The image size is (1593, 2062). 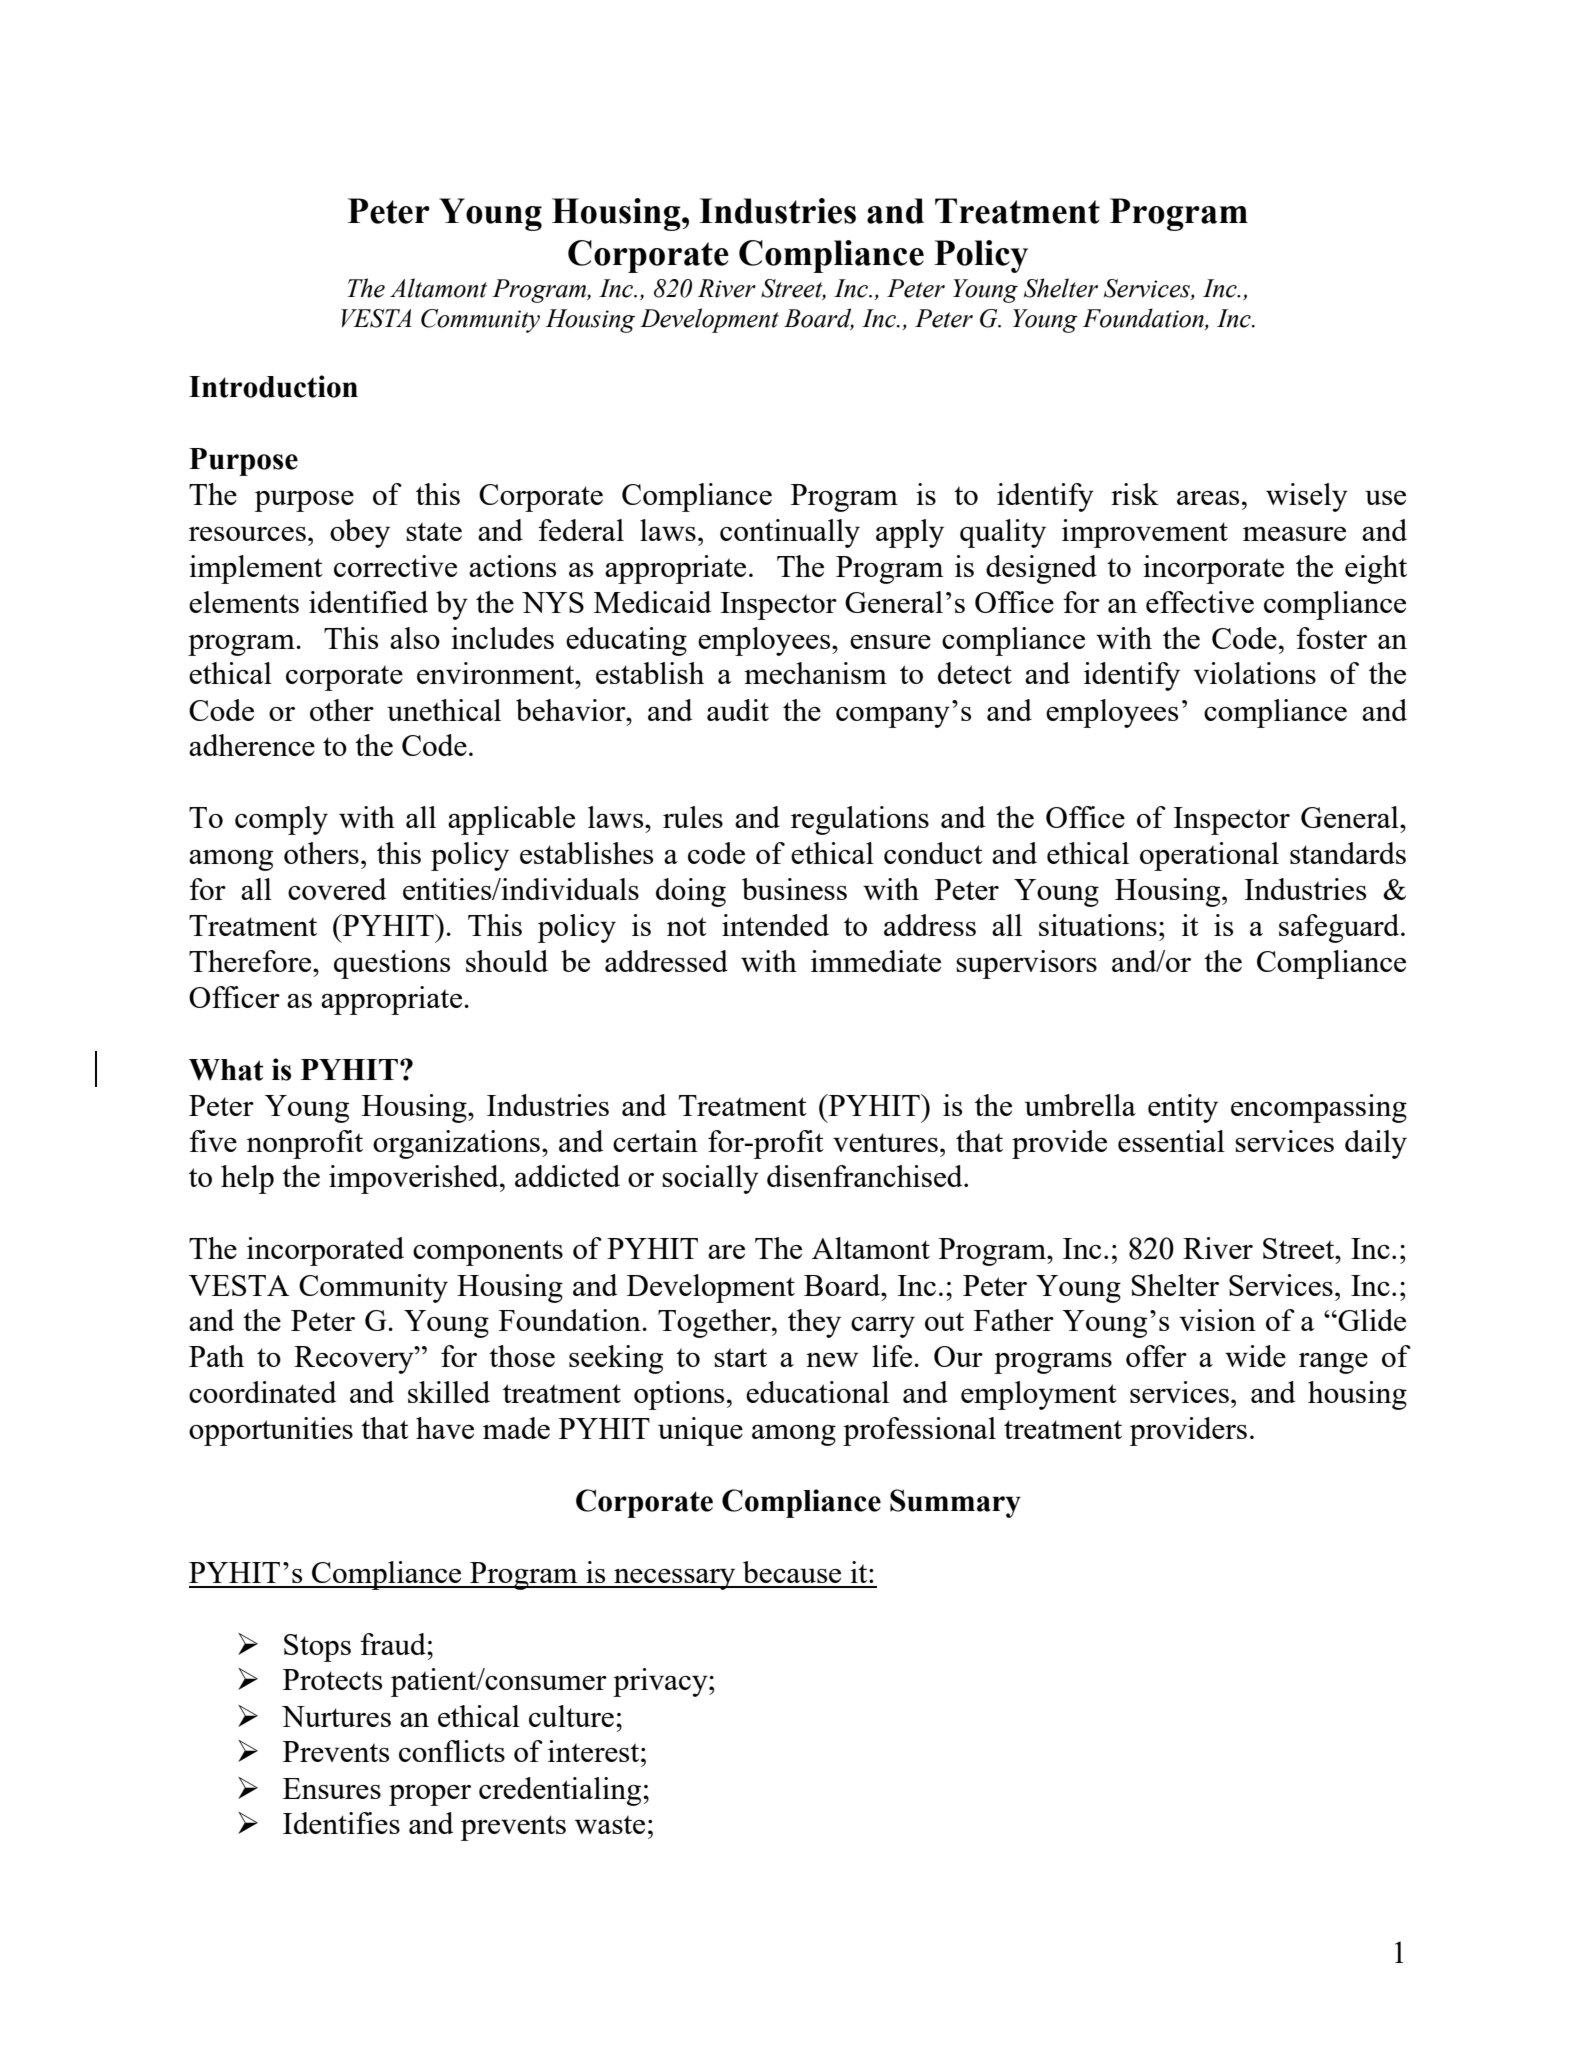 I want to click on adherence, so click(x=252, y=745).
